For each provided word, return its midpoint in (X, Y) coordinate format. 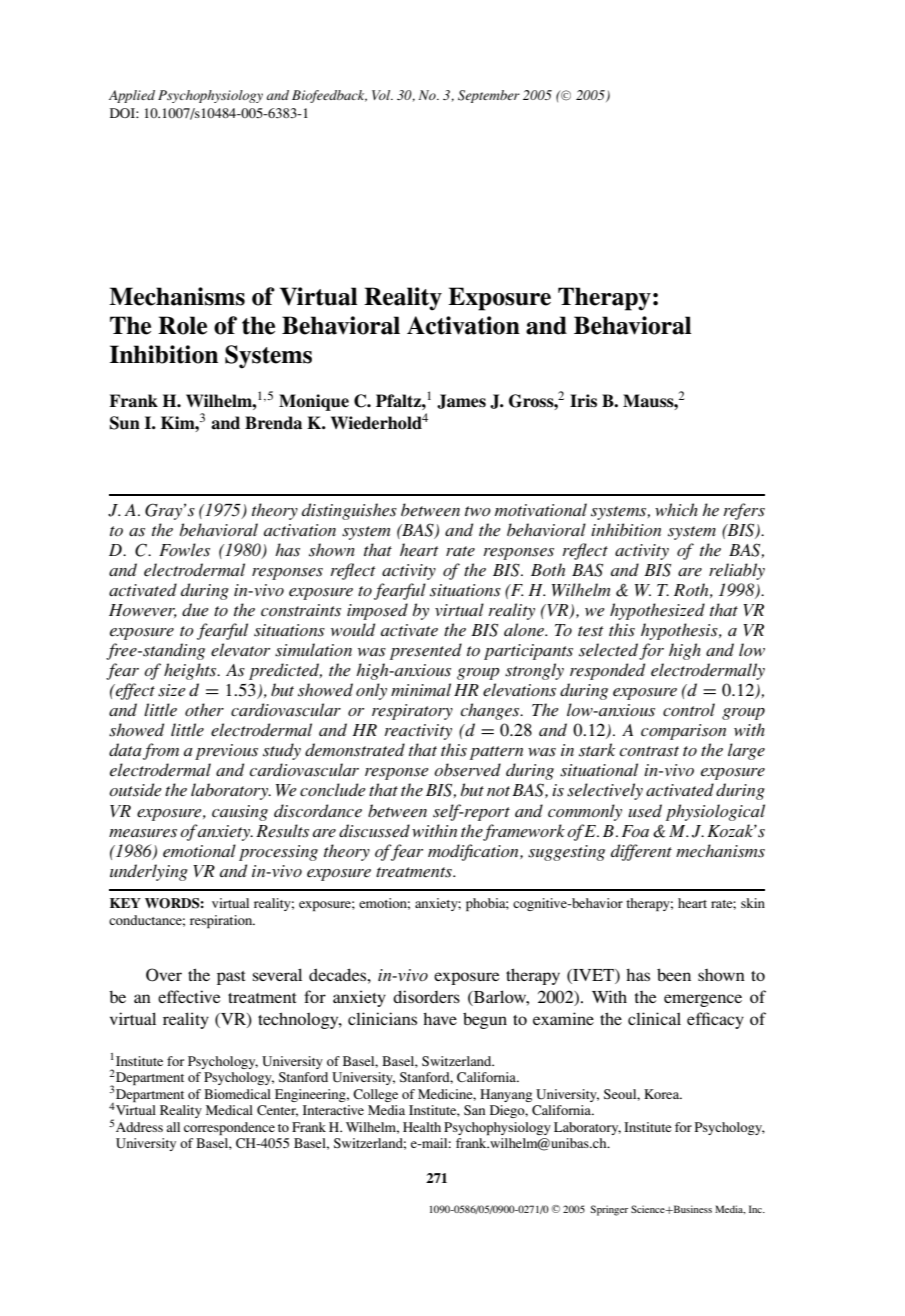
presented (426, 651)
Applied (132, 96)
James (461, 401)
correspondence (229, 1128)
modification (474, 852)
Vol (382, 95)
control (689, 710)
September (489, 96)
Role (182, 325)
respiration (222, 921)
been (674, 974)
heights (191, 671)
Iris (583, 400)
